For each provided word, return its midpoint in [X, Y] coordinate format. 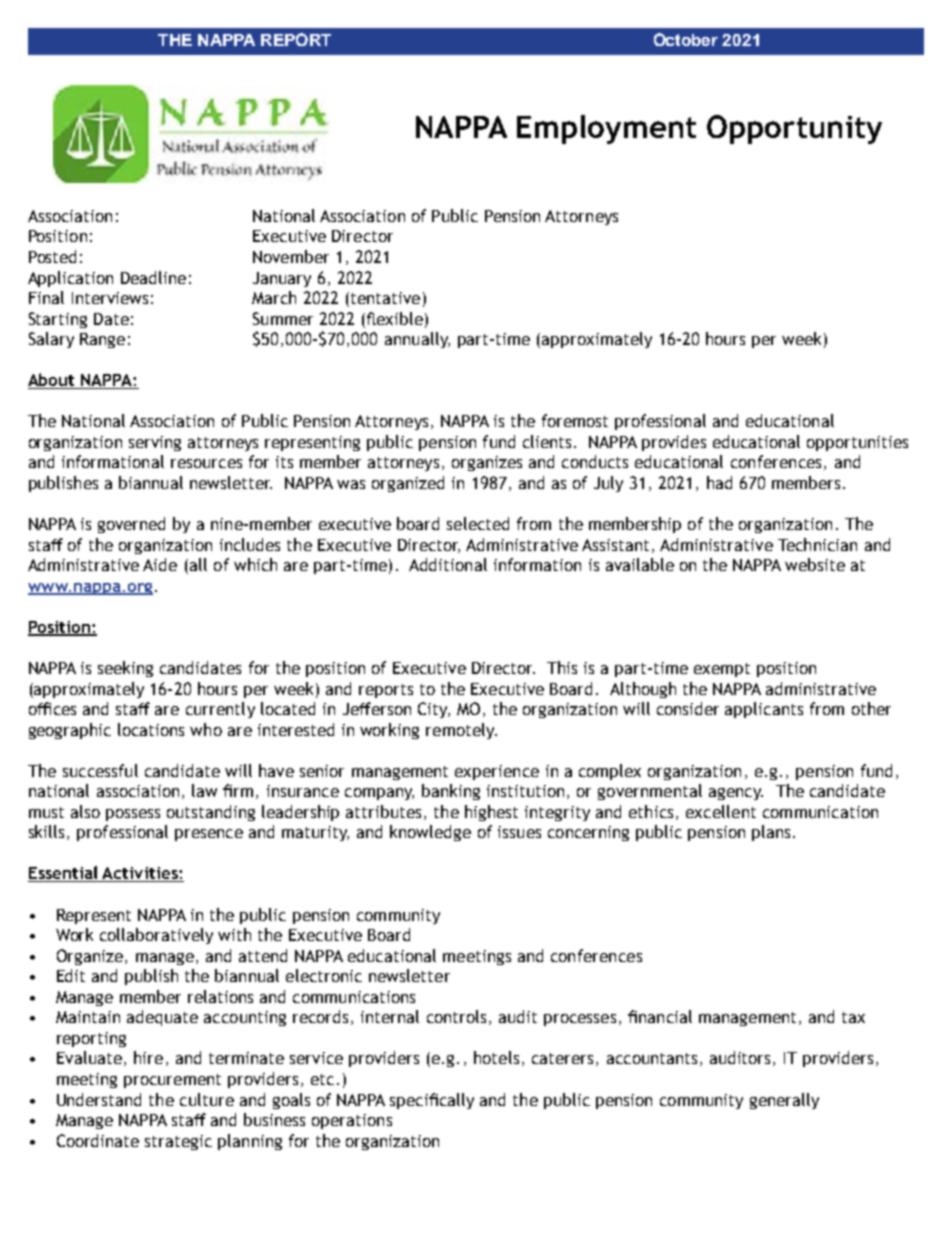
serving [155, 443]
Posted [52, 256]
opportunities [857, 443]
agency [736, 794]
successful [100, 770]
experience [497, 772]
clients [549, 441]
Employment [606, 129]
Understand [99, 1099]
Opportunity [794, 129]
